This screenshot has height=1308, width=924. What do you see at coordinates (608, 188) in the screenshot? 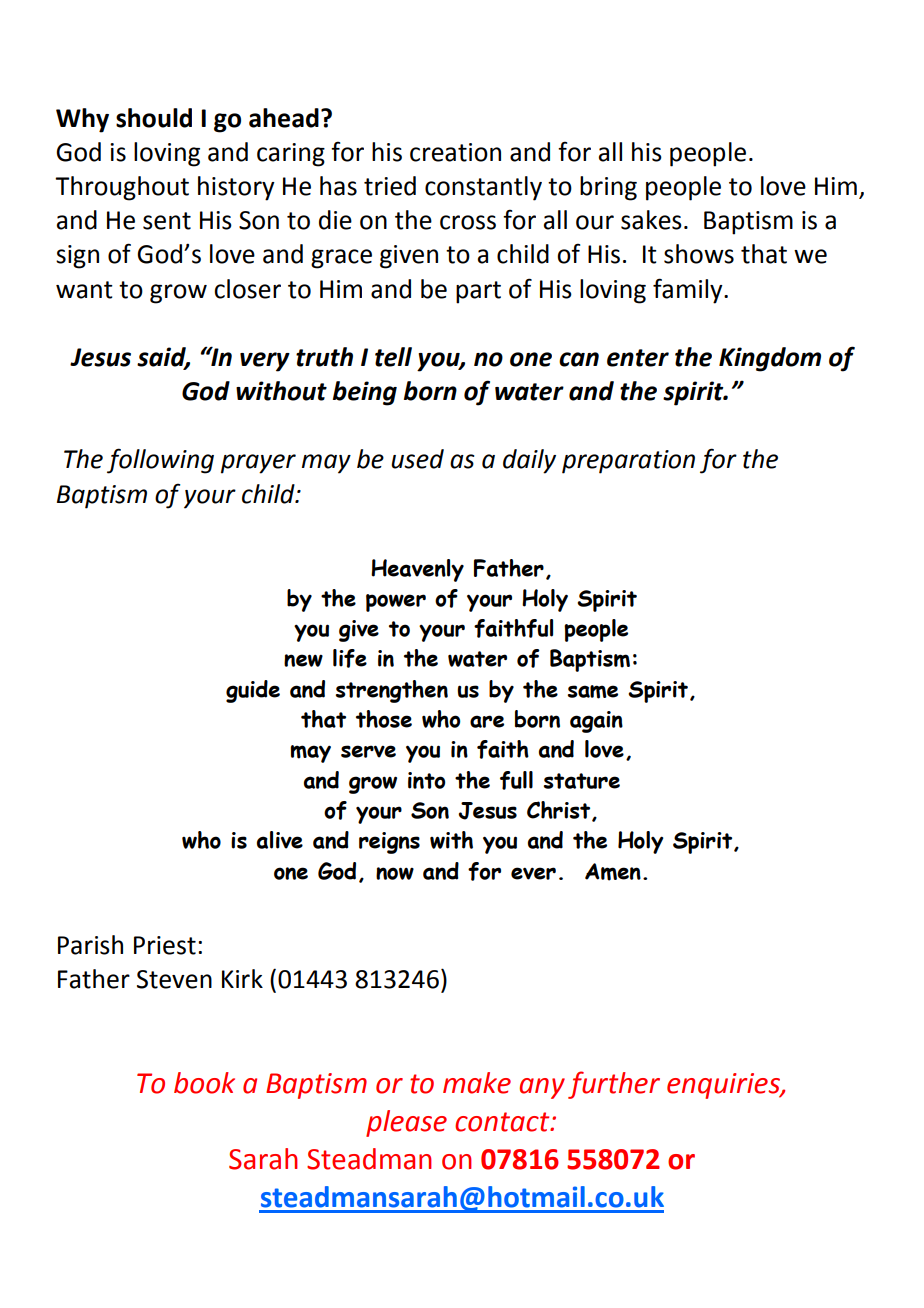
I see `bring` at bounding box center [608, 188].
